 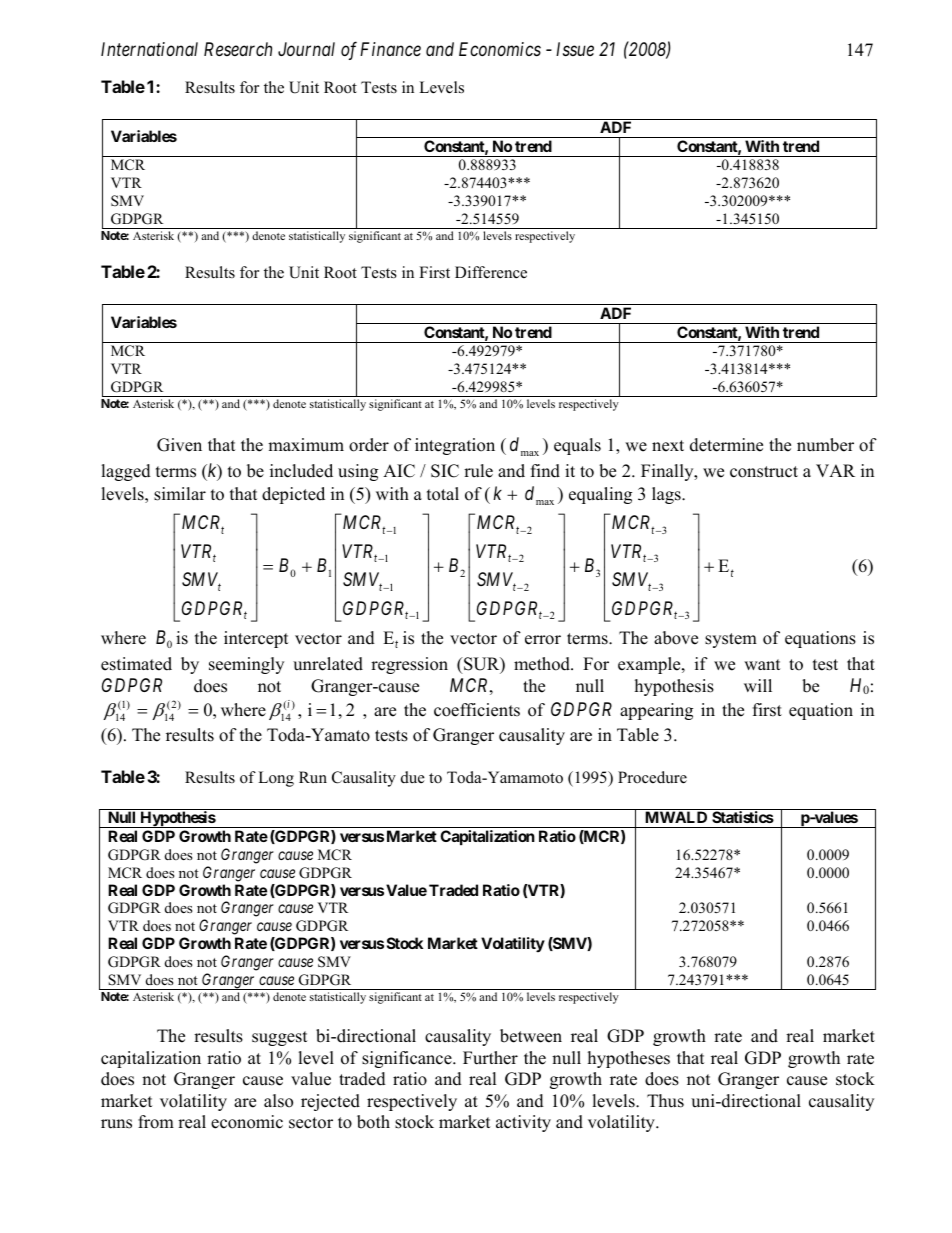 I want to click on intercept, so click(x=256, y=639).
